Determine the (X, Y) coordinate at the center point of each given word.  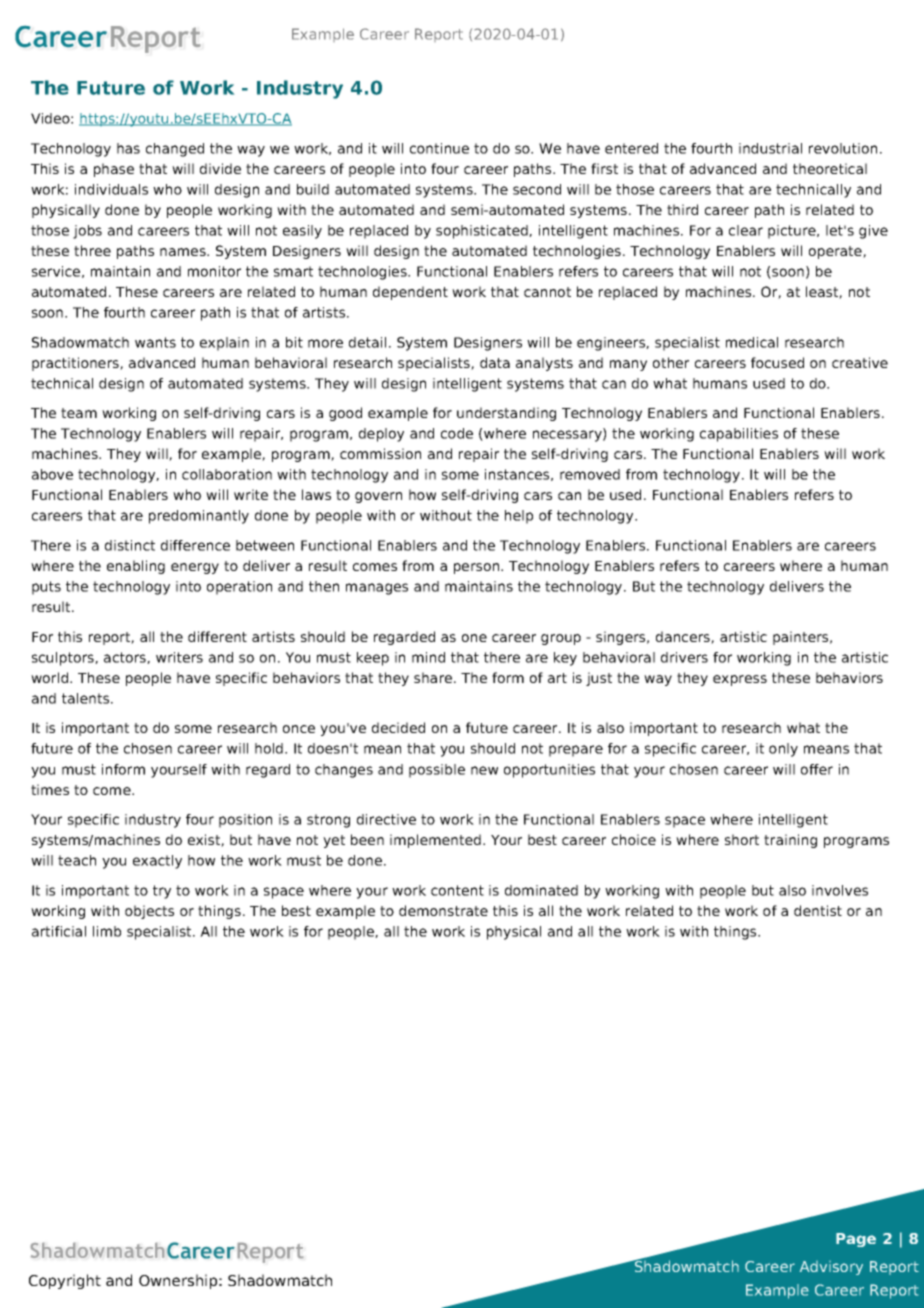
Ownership (178, 1281)
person (476, 568)
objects (149, 912)
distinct (130, 545)
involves (840, 890)
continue (439, 148)
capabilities (739, 435)
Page (856, 1240)
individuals (111, 189)
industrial (770, 148)
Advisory (831, 1268)
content (457, 890)
